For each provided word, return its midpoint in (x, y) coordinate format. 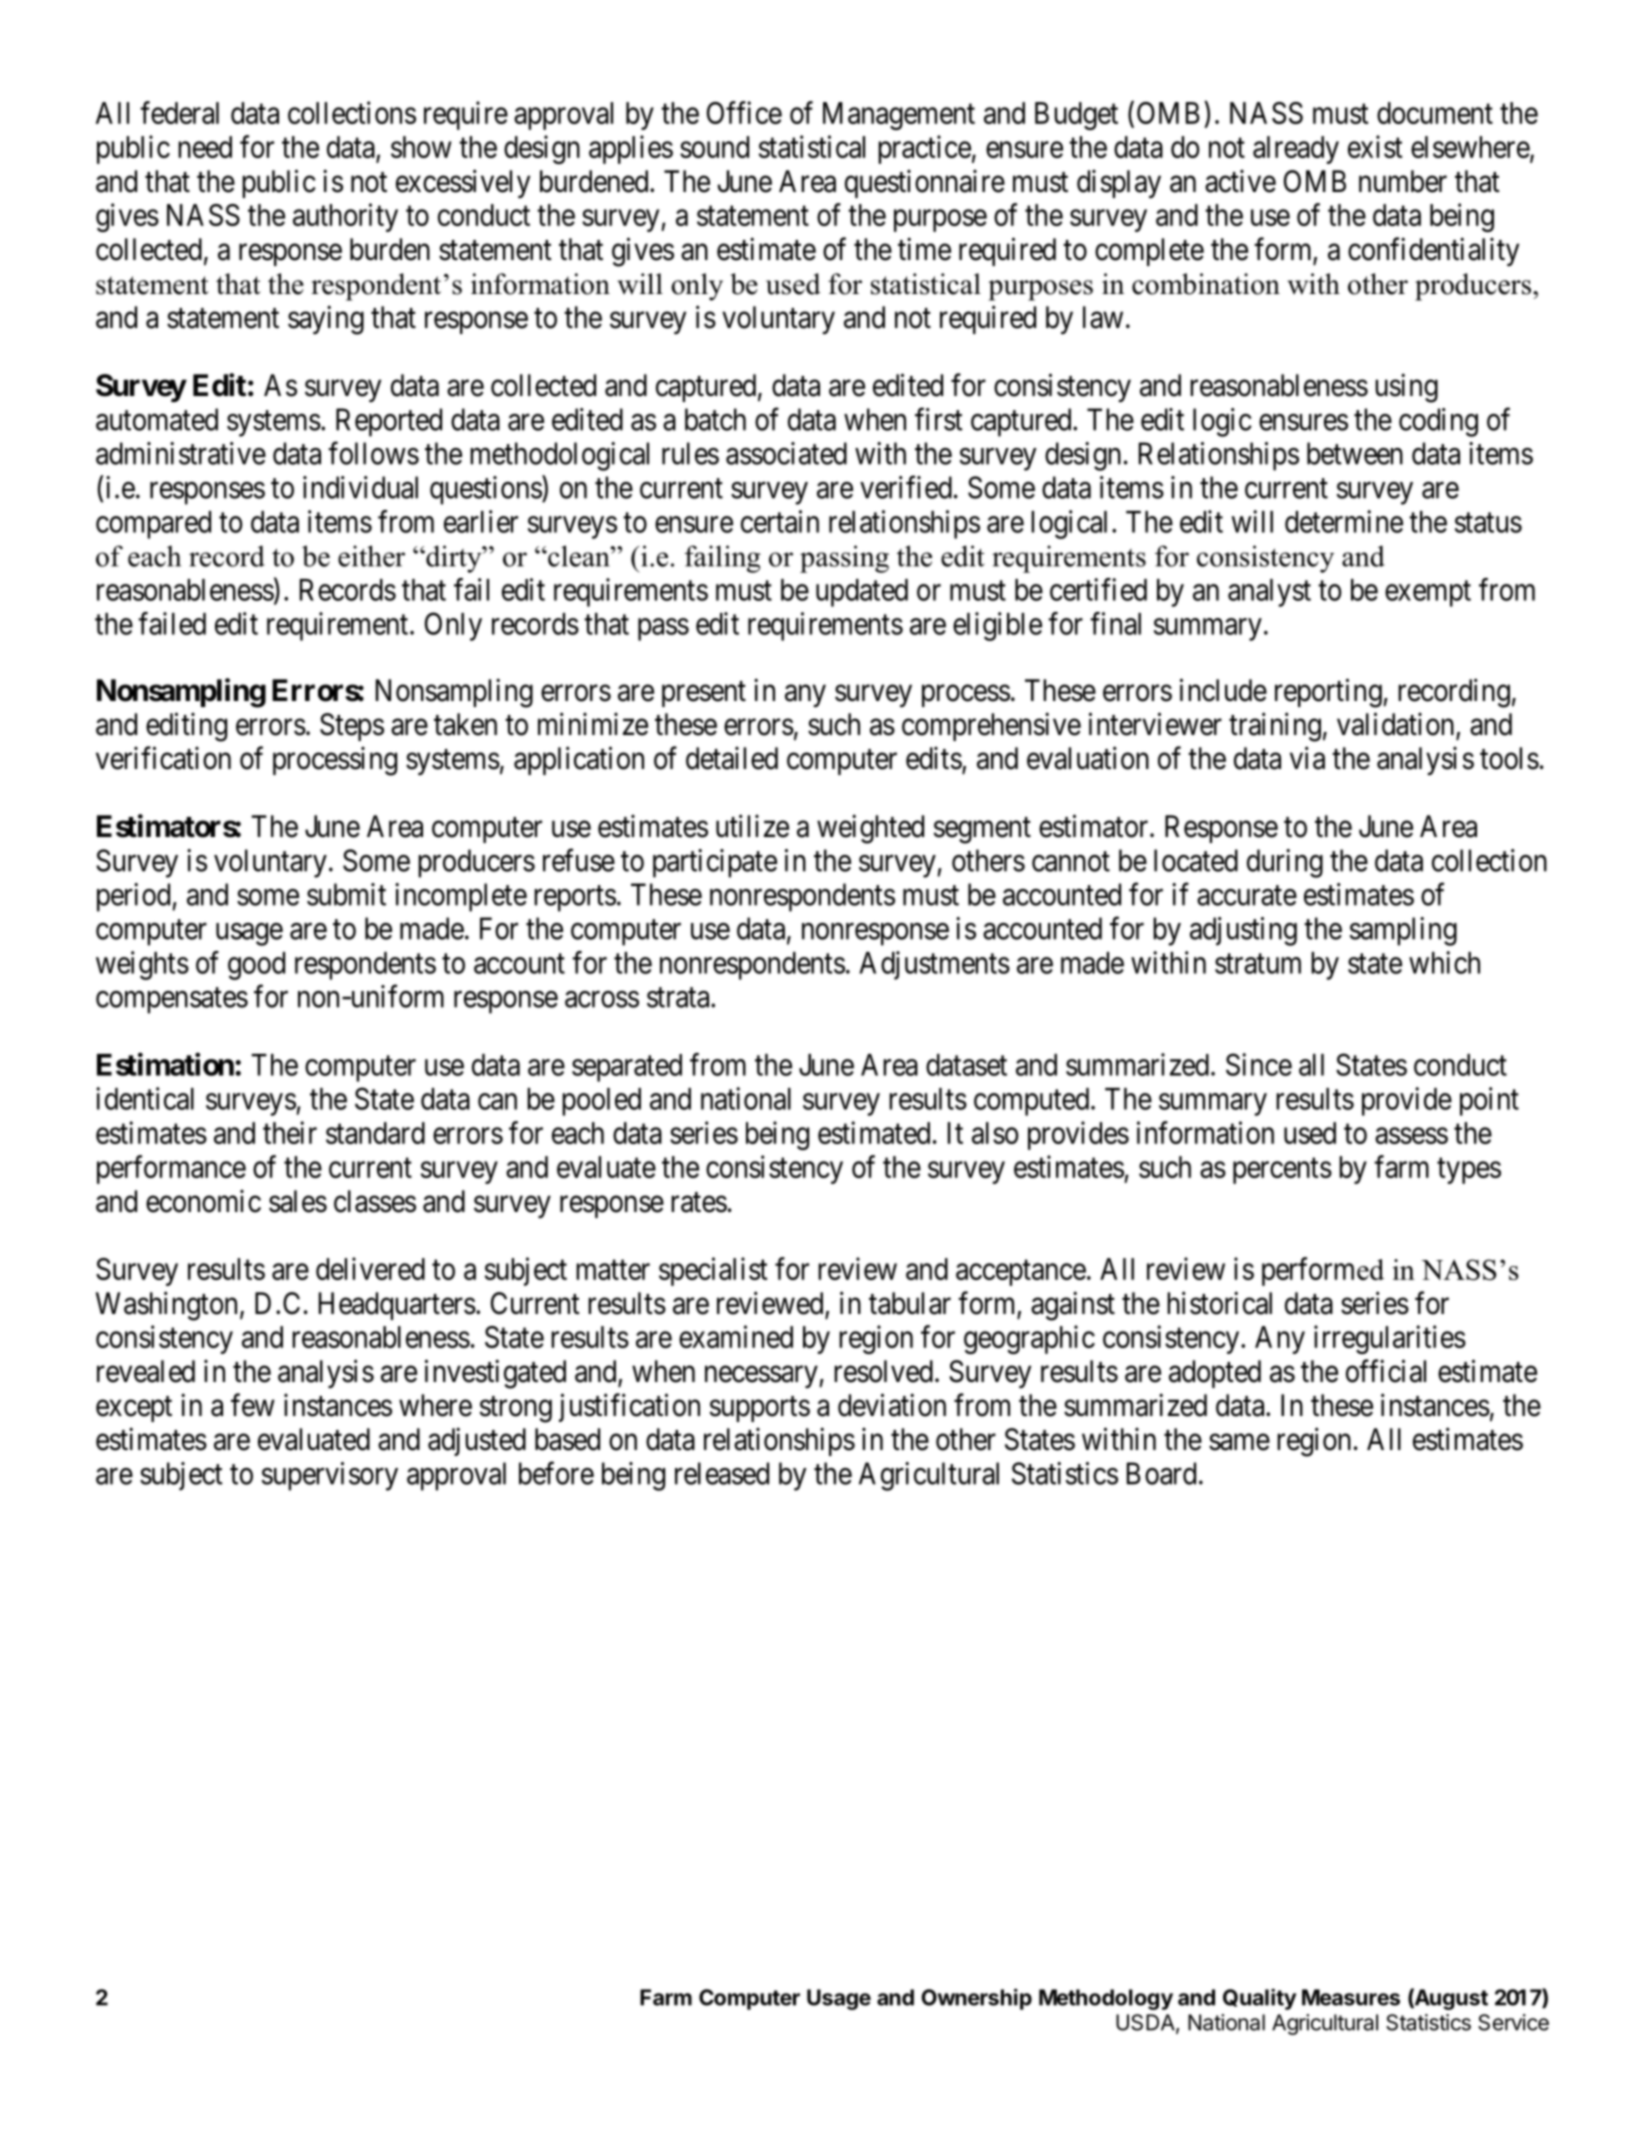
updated (862, 593)
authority (345, 217)
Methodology (1106, 1999)
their (290, 1132)
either (371, 556)
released (722, 1473)
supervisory (330, 1476)
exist (1375, 146)
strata (679, 998)
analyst (1269, 593)
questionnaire (925, 183)
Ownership (976, 1999)
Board (1161, 1473)
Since (1259, 1064)
